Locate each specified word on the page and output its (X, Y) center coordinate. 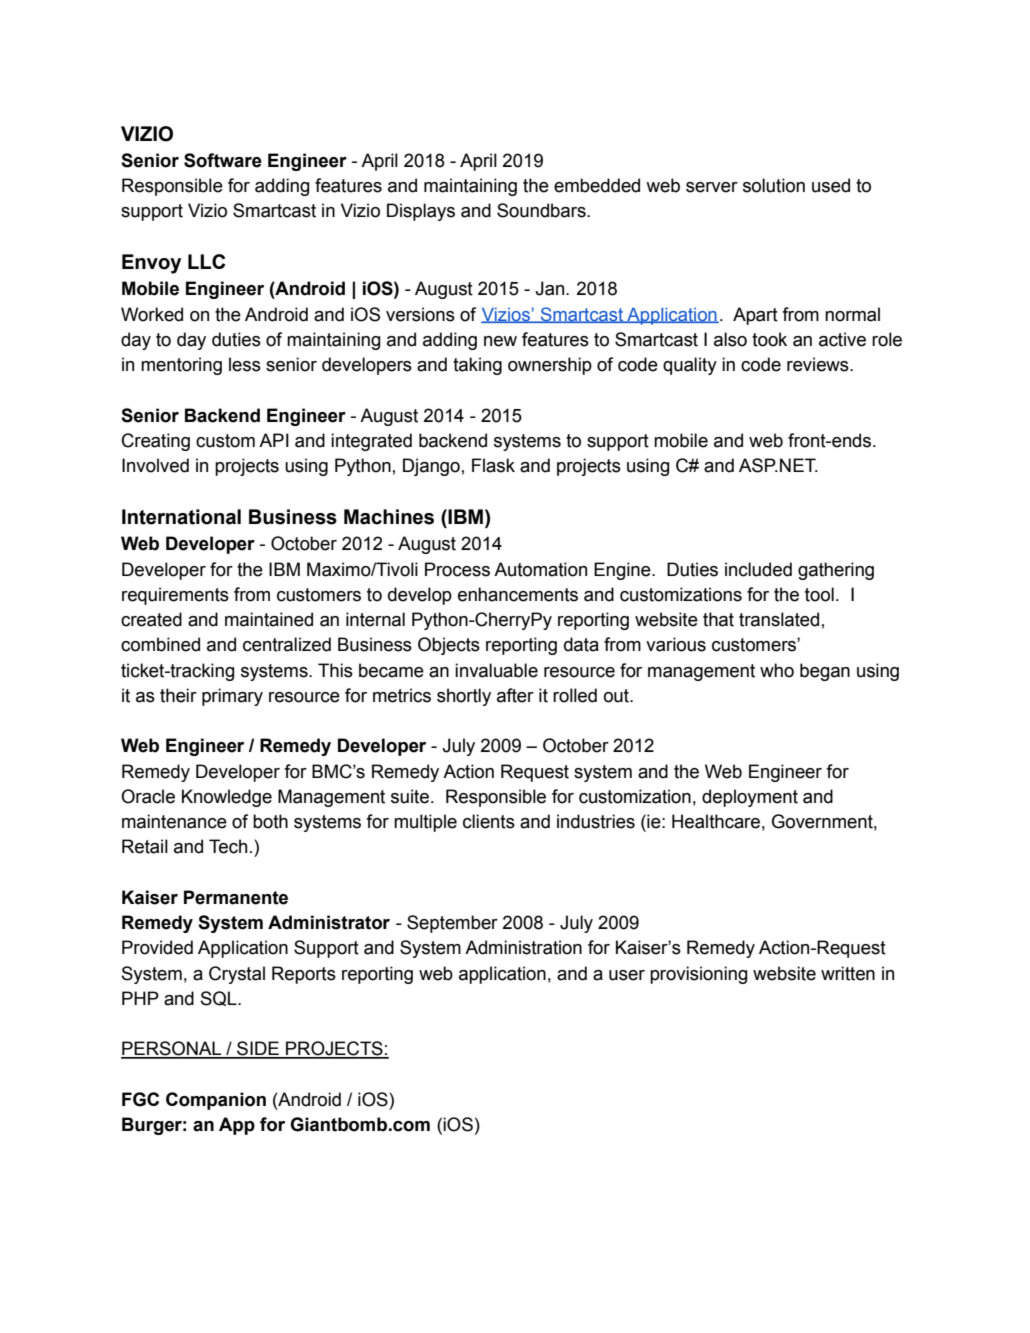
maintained (269, 619)
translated (779, 619)
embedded (597, 185)
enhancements (518, 594)
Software (223, 160)
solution (774, 185)
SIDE (258, 1049)
